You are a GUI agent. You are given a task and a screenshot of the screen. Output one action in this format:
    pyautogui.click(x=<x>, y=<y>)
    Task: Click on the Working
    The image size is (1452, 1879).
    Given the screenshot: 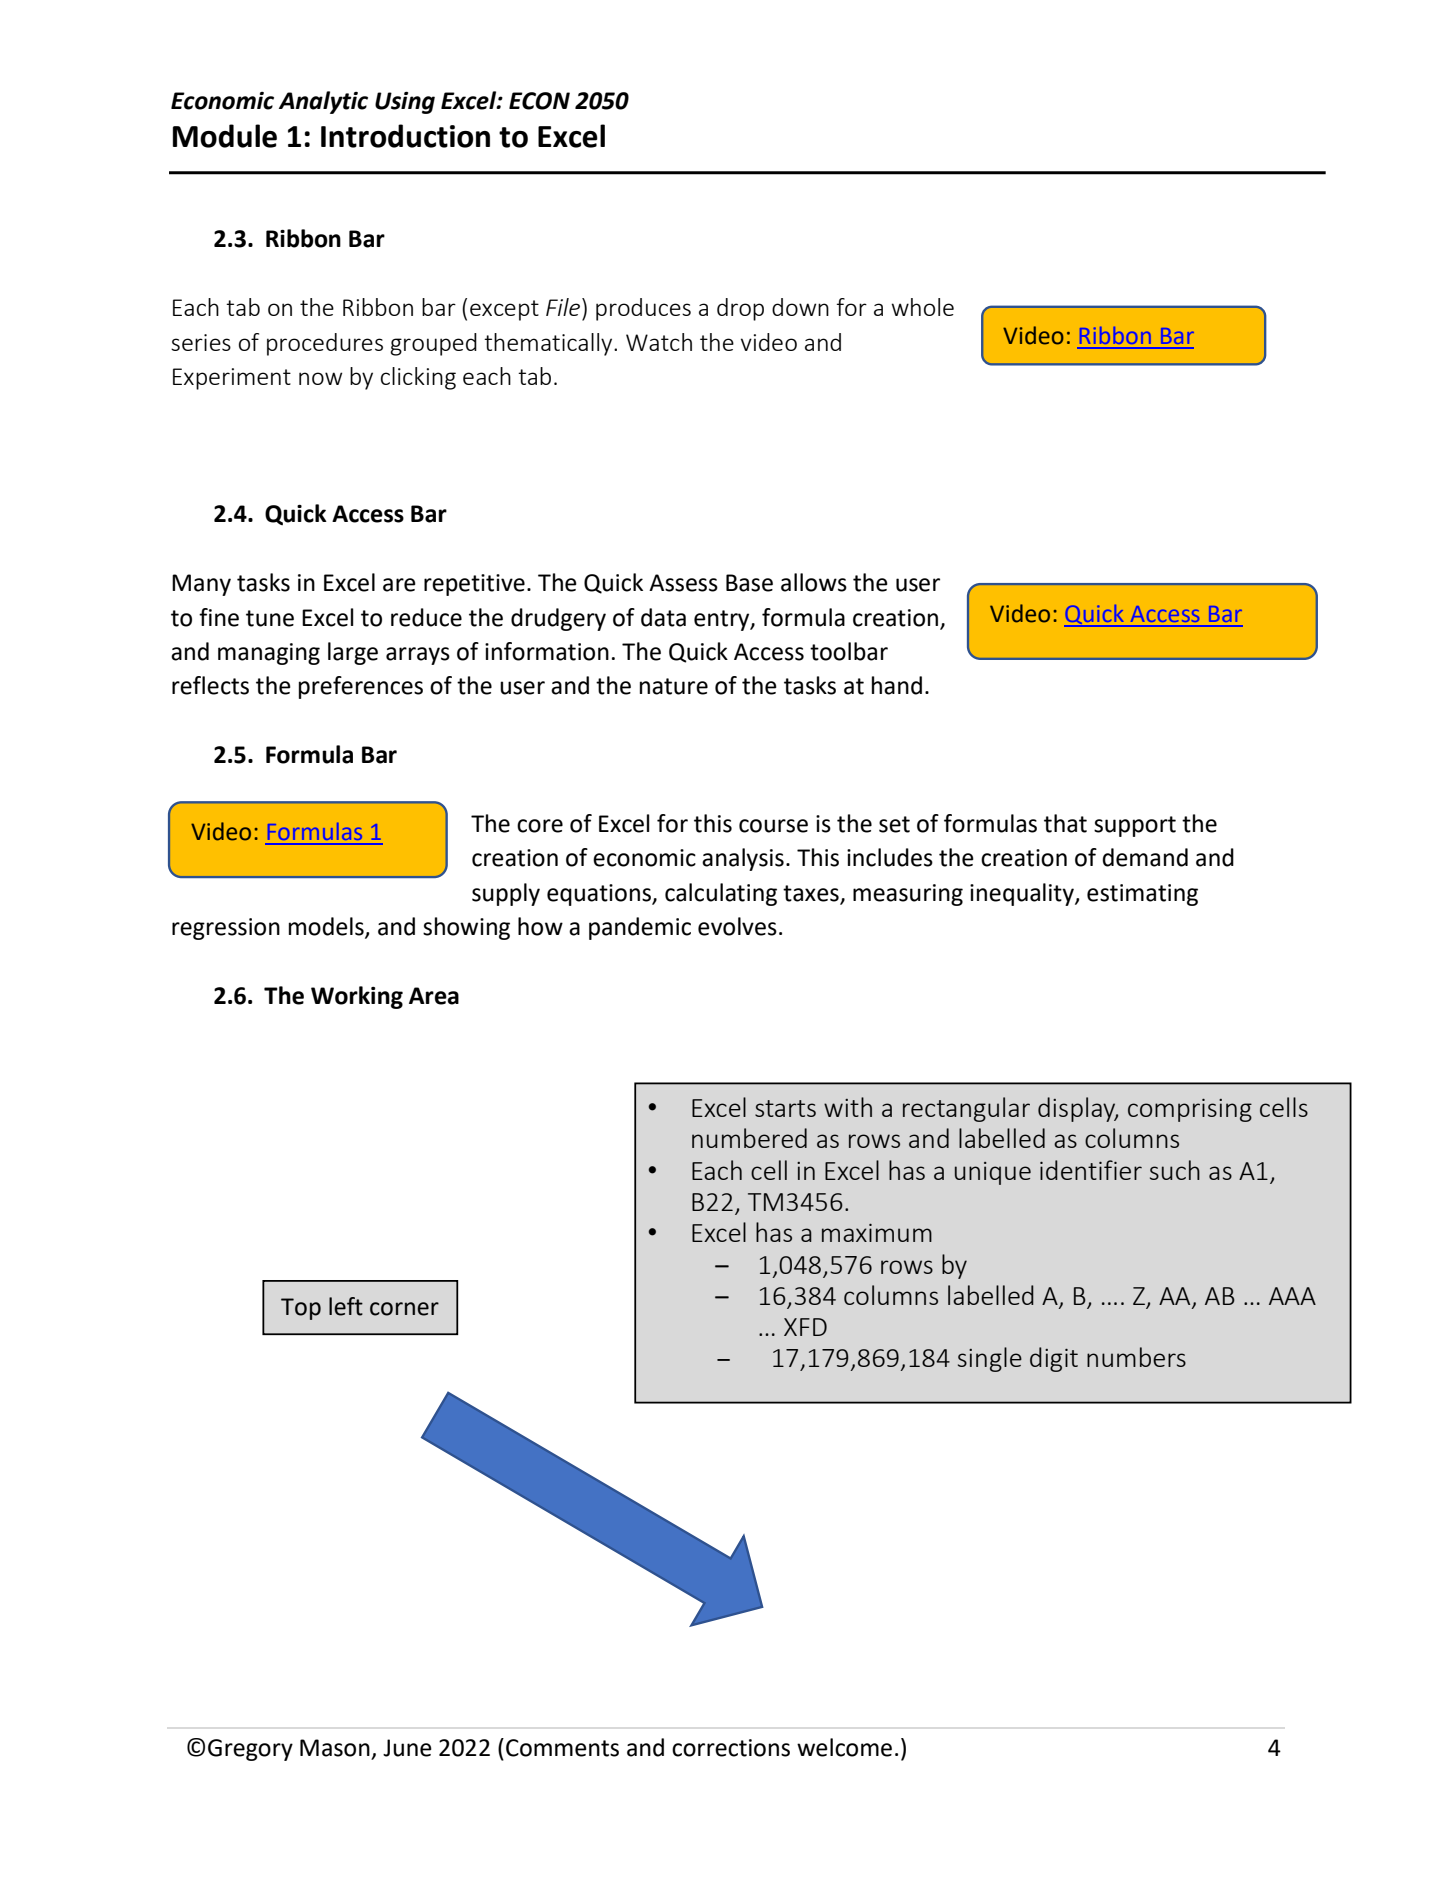 What is the action you would take?
    pyautogui.click(x=357, y=997)
